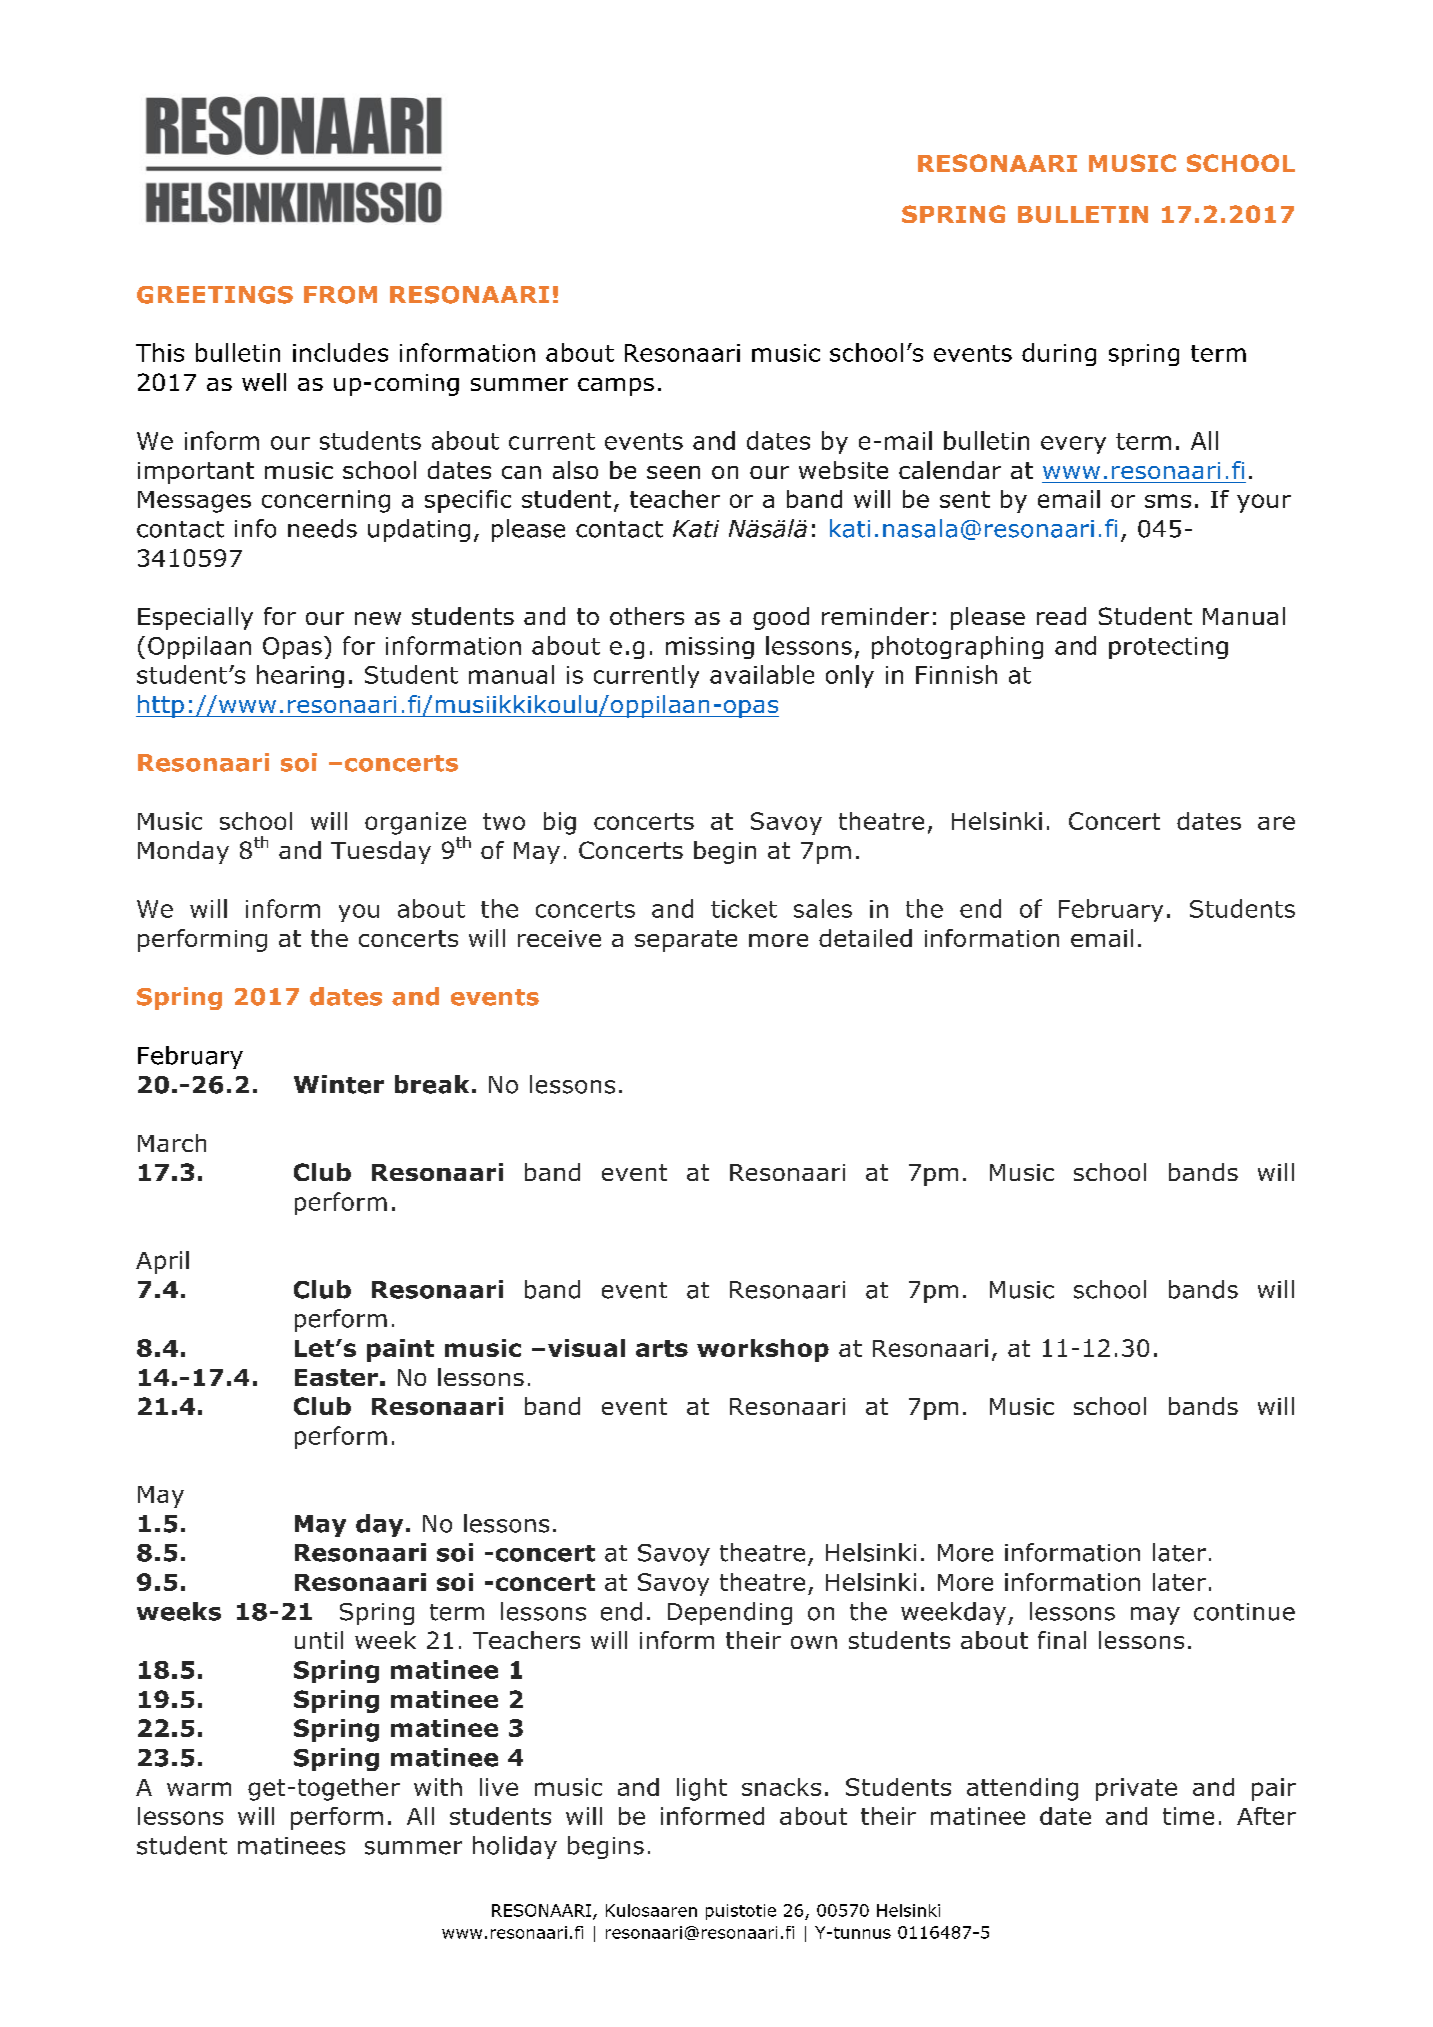 Image resolution: width=1433 pixels, height=2027 pixels. What do you see at coordinates (763, 1350) in the screenshot?
I see `workshop` at bounding box center [763, 1350].
